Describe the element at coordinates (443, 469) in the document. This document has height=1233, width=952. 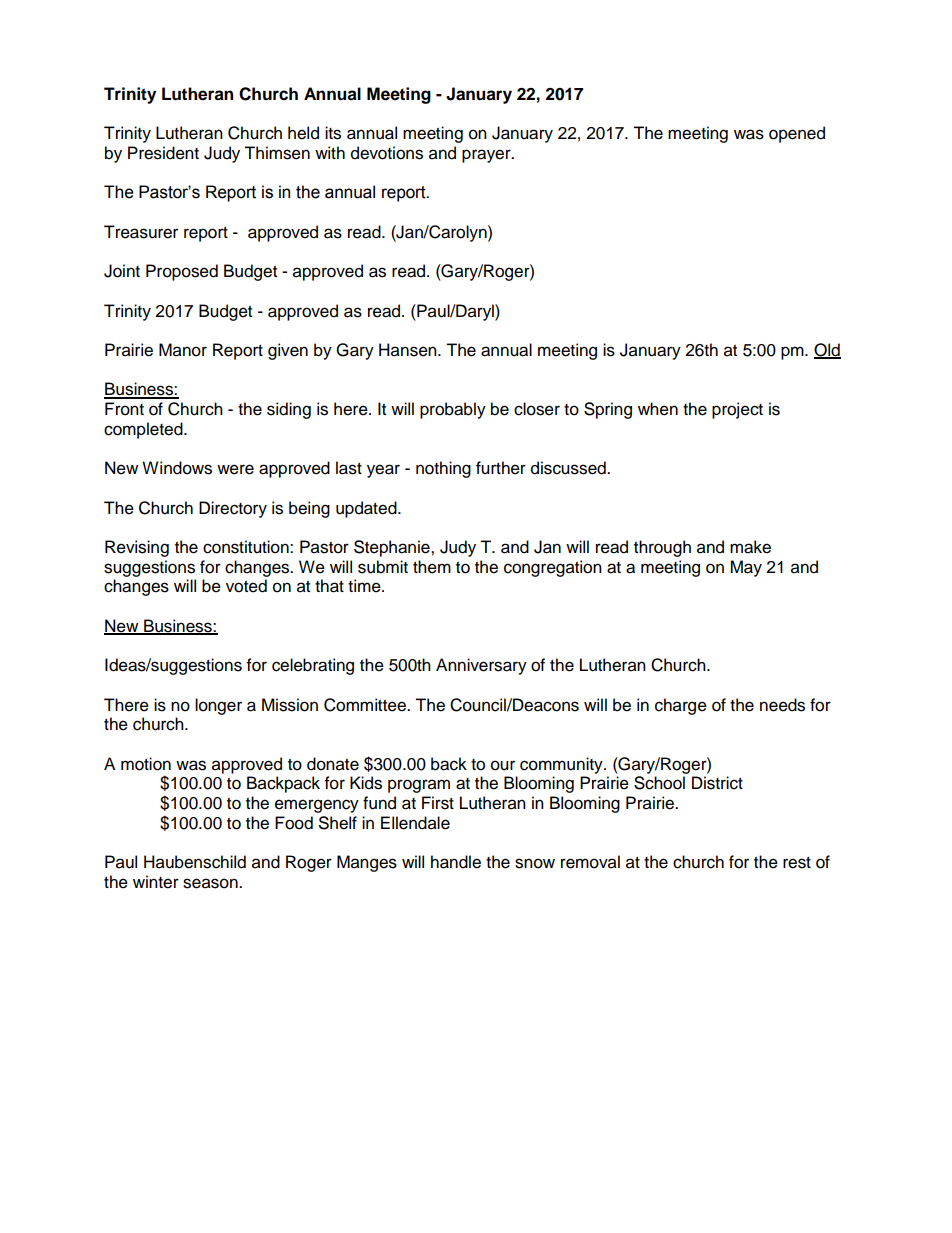
I see `nothing` at that location.
